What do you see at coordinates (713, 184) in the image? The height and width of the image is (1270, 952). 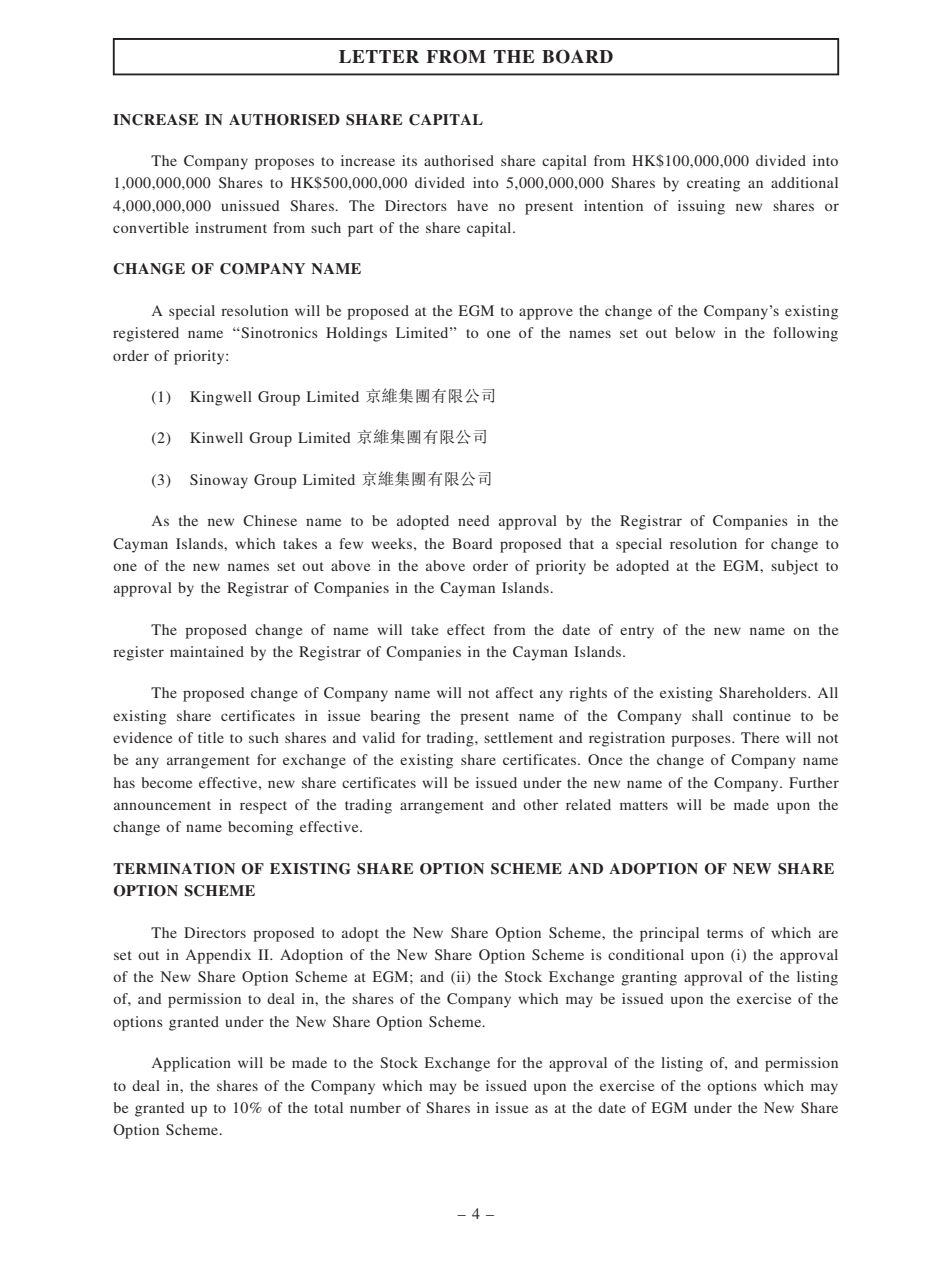 I see `creating` at bounding box center [713, 184].
